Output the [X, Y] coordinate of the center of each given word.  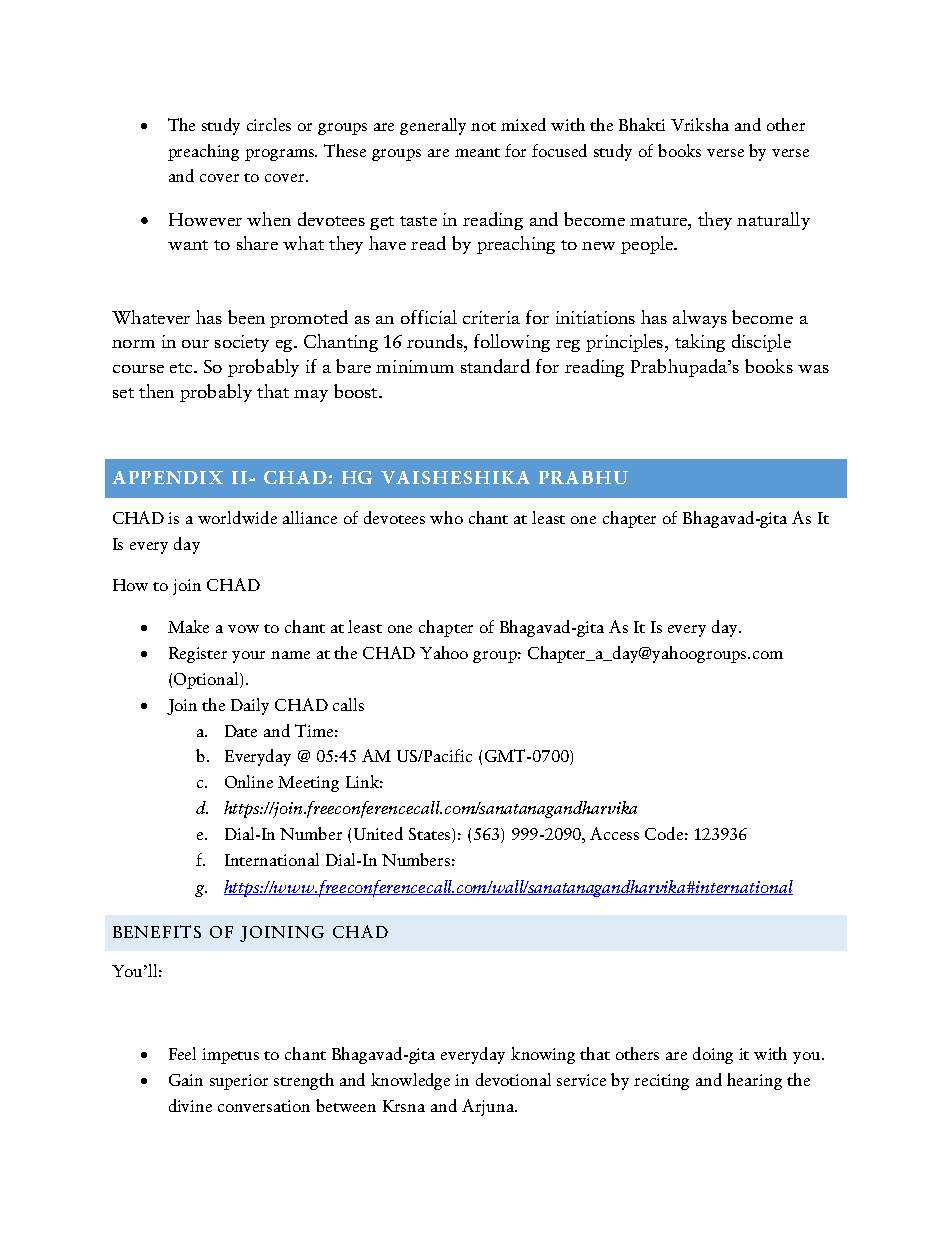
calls [348, 704]
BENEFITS [157, 931]
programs [281, 155]
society [242, 343]
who [446, 517]
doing [713, 1055]
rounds [436, 341]
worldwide [237, 517]
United [378, 833]
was [813, 369]
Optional [207, 680]
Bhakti [642, 124]
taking [700, 343]
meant [477, 152]
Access [614, 833]
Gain [186, 1080]
